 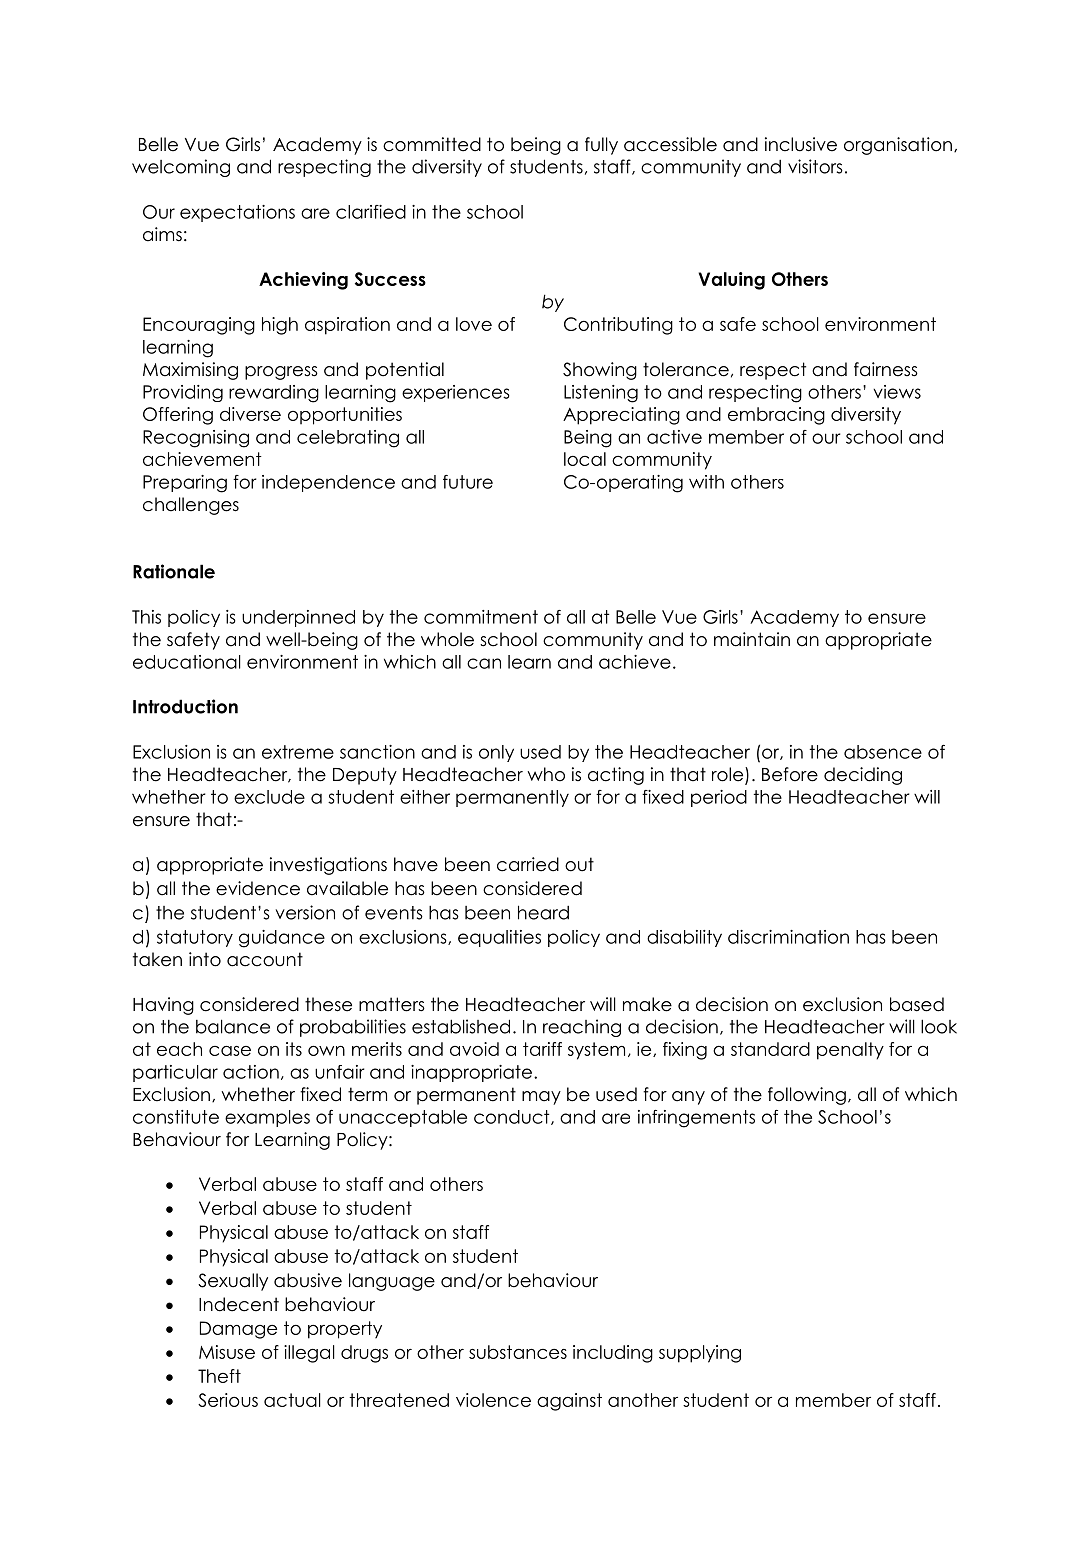 I want to click on fully, so click(x=601, y=146).
